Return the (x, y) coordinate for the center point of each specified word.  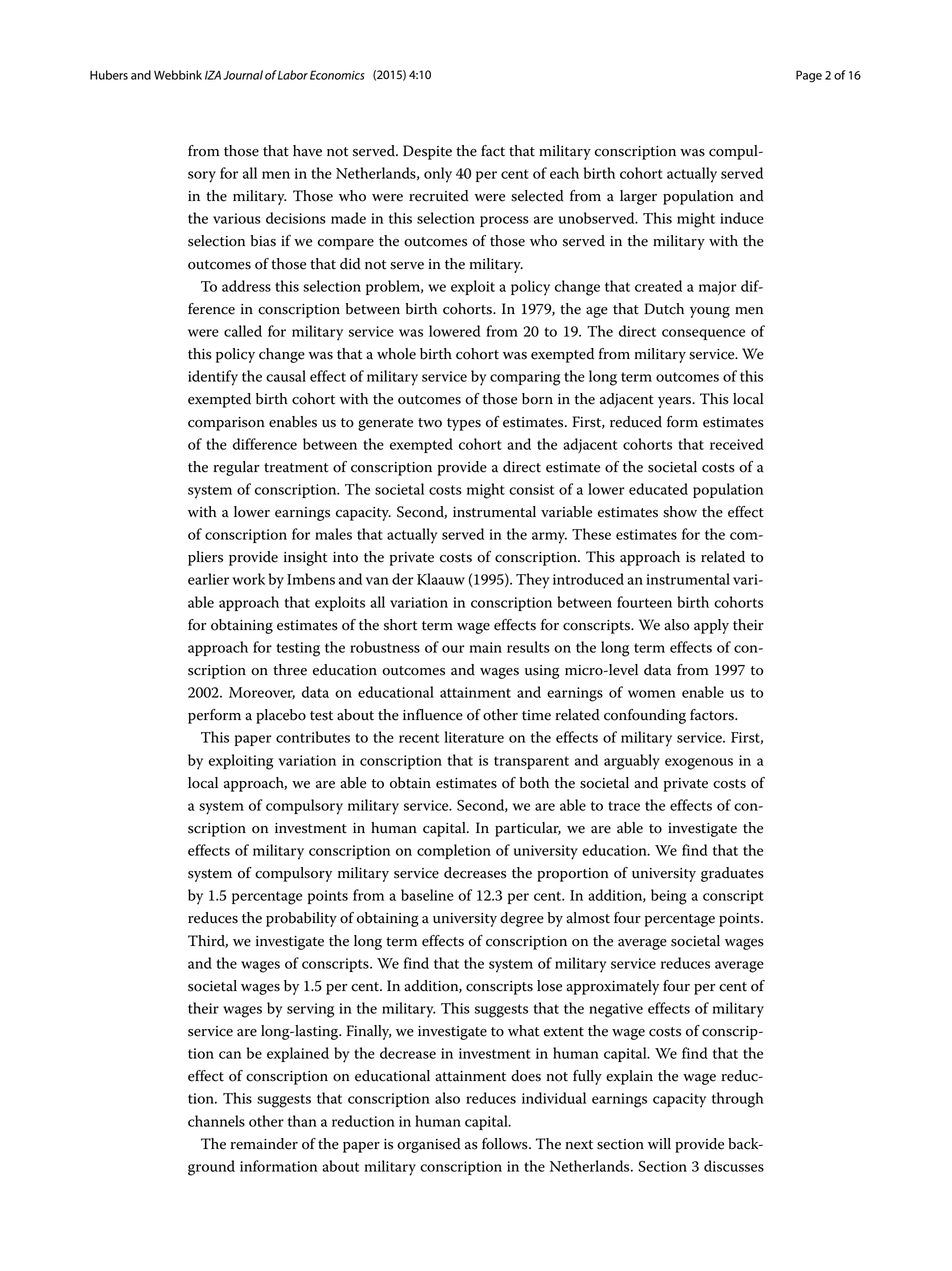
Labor (293, 75)
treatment (296, 468)
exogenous (699, 764)
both (534, 783)
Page (809, 76)
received (737, 444)
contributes (313, 737)
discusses (734, 1166)
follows (506, 1144)
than (302, 1121)
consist (531, 489)
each (564, 173)
